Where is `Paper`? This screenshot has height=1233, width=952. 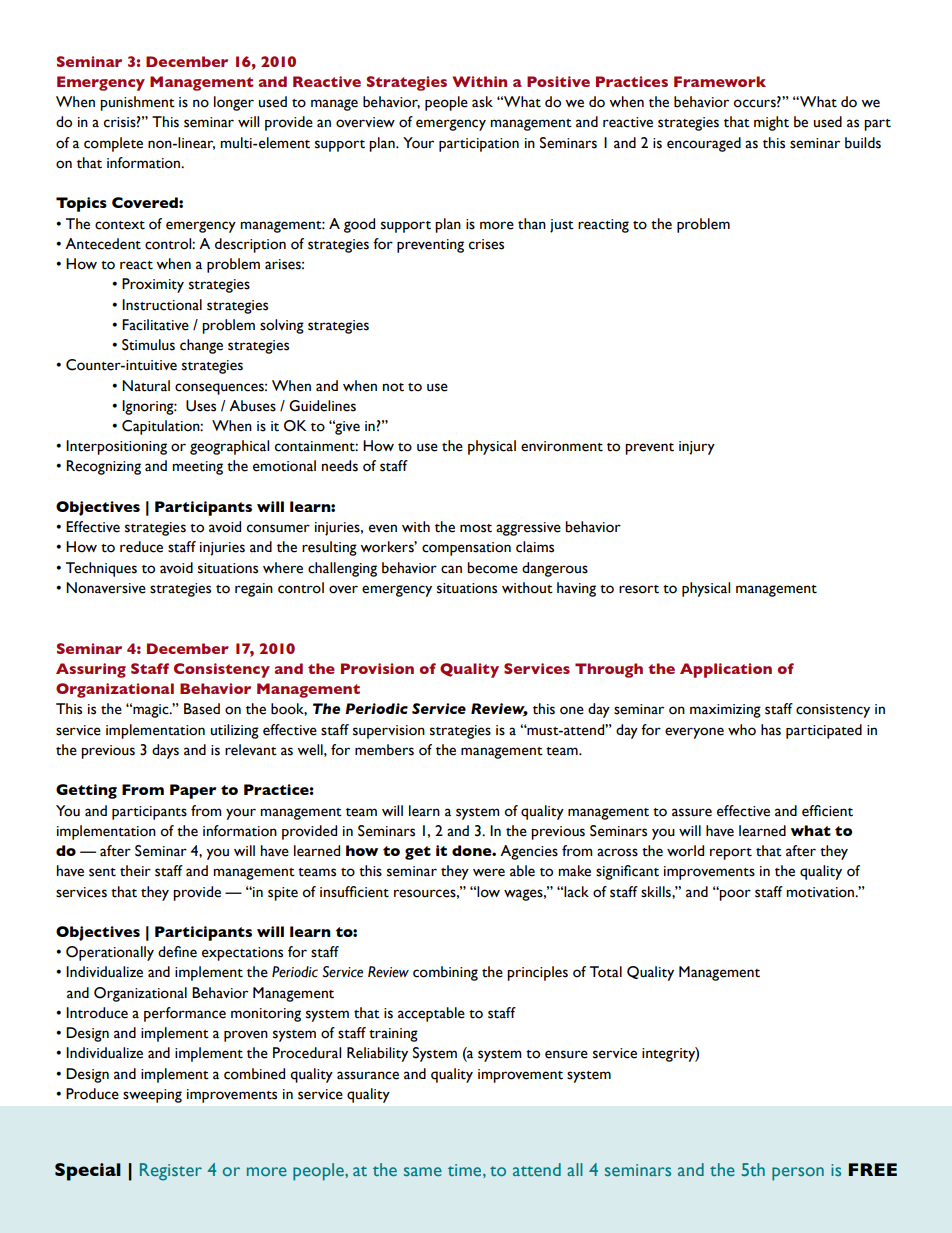
Paper is located at coordinates (193, 791).
